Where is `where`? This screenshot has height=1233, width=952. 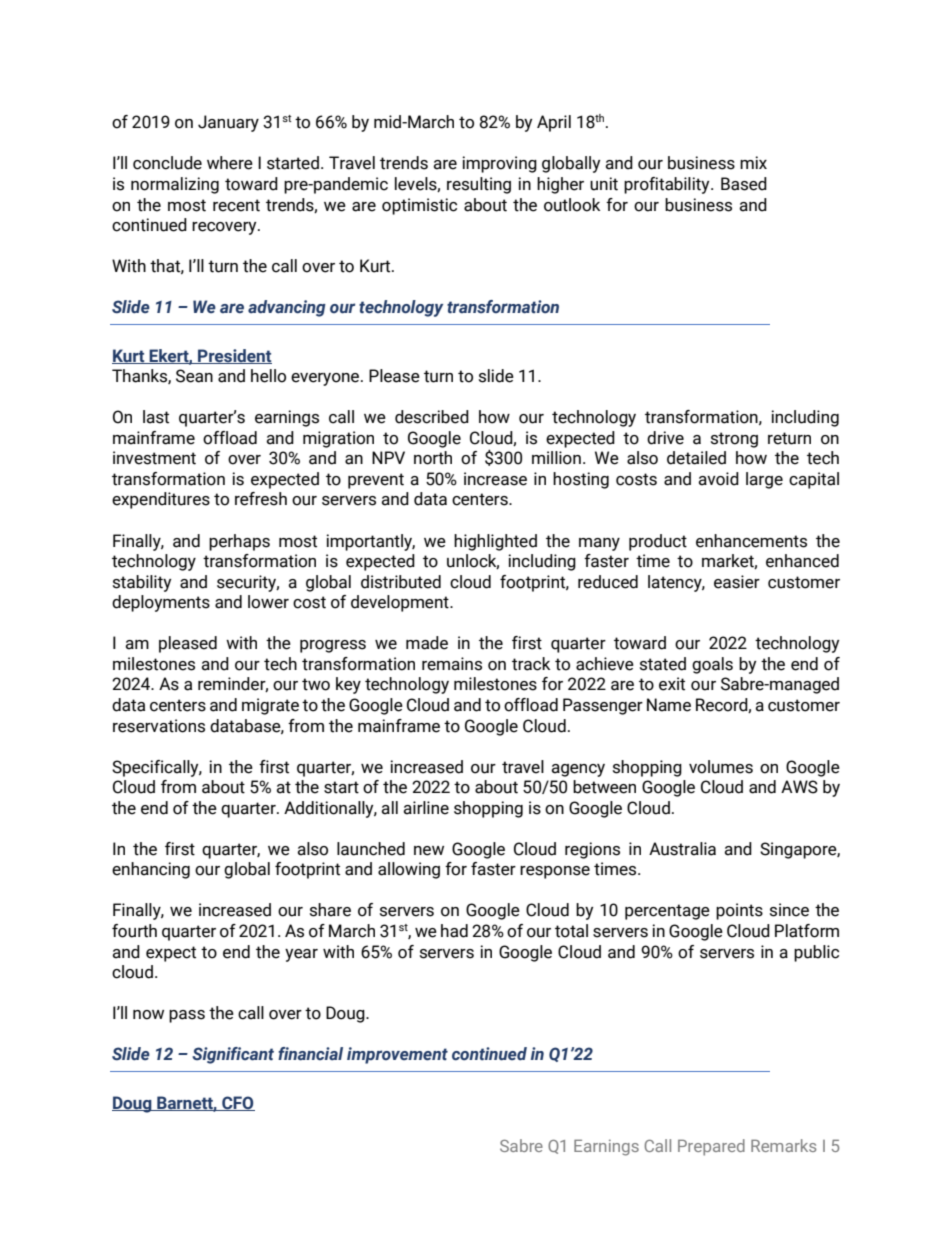 where is located at coordinates (230, 163).
